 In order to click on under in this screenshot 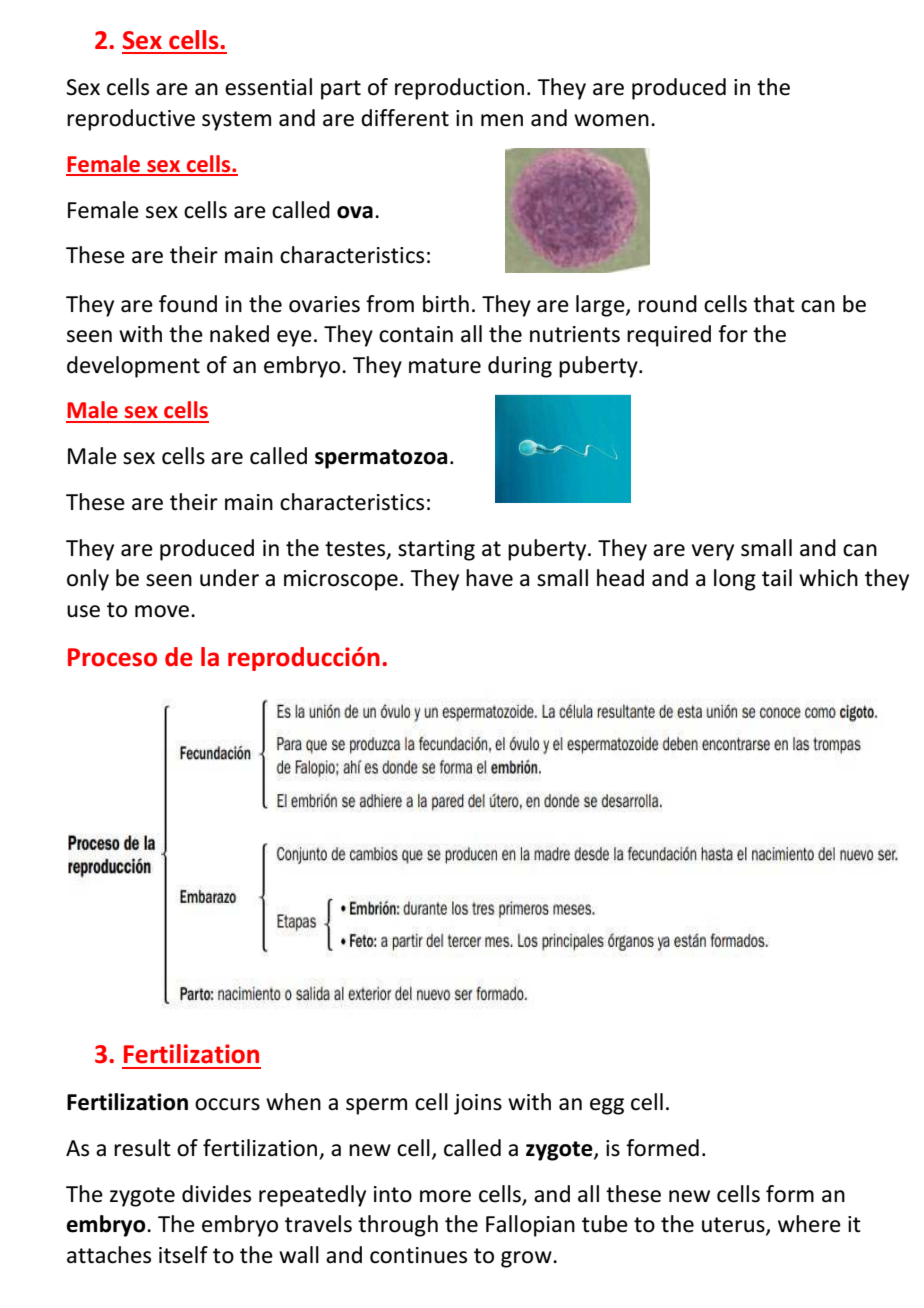, I will do `click(229, 578)`.
